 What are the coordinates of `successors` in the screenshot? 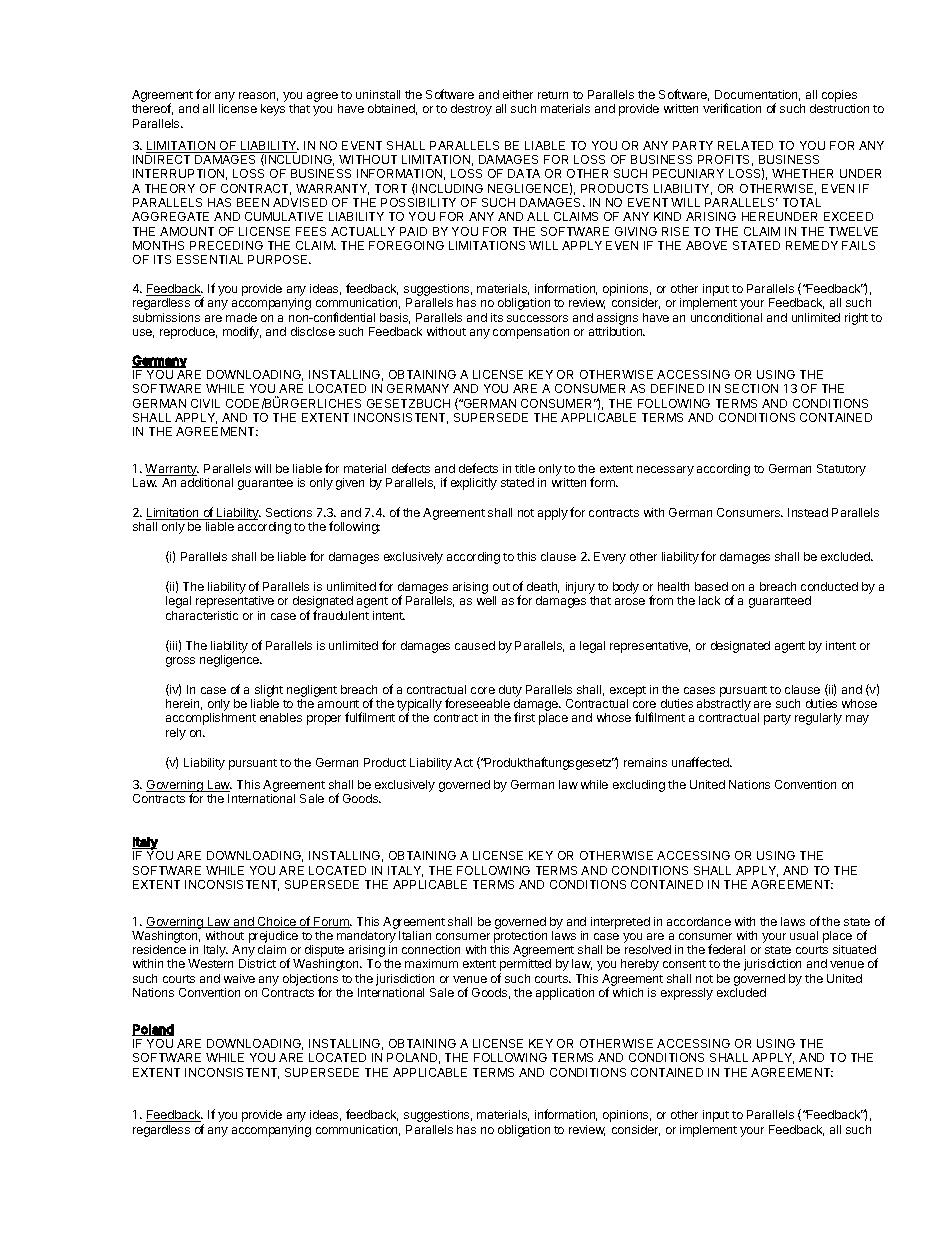 It's located at (537, 318).
